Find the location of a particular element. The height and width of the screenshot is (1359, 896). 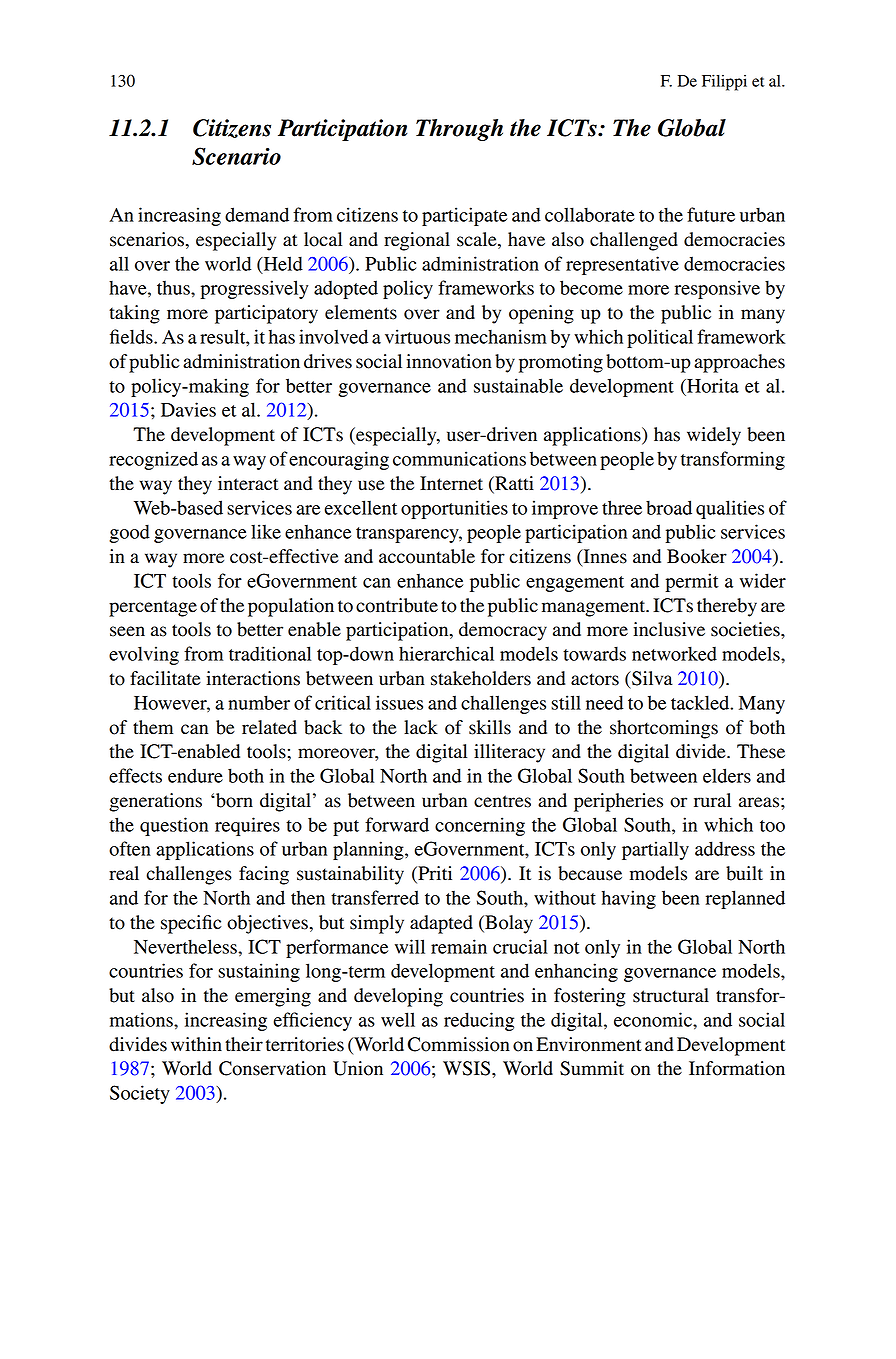

demand is located at coordinates (257, 214).
